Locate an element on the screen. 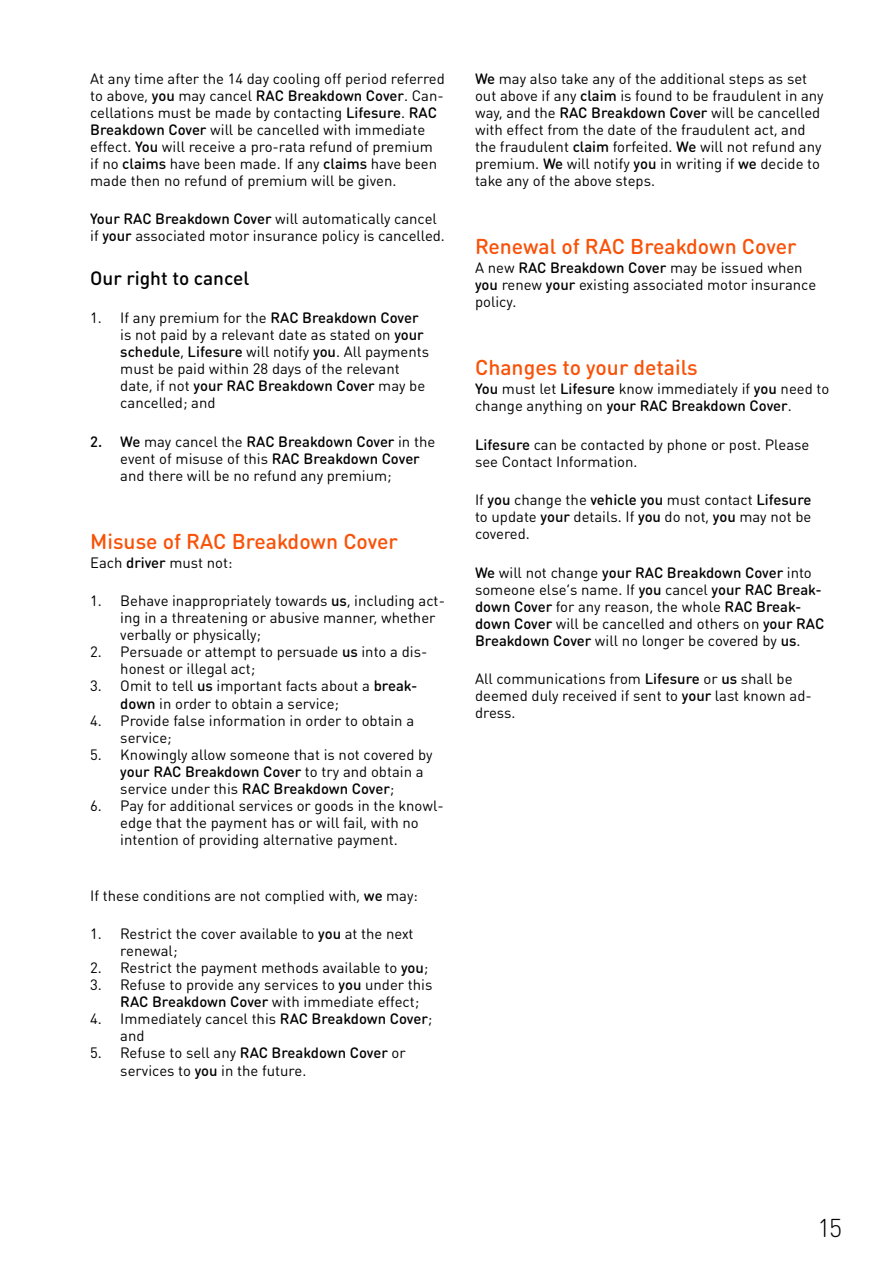 This screenshot has width=890, height=1263. whether is located at coordinates (408, 617).
